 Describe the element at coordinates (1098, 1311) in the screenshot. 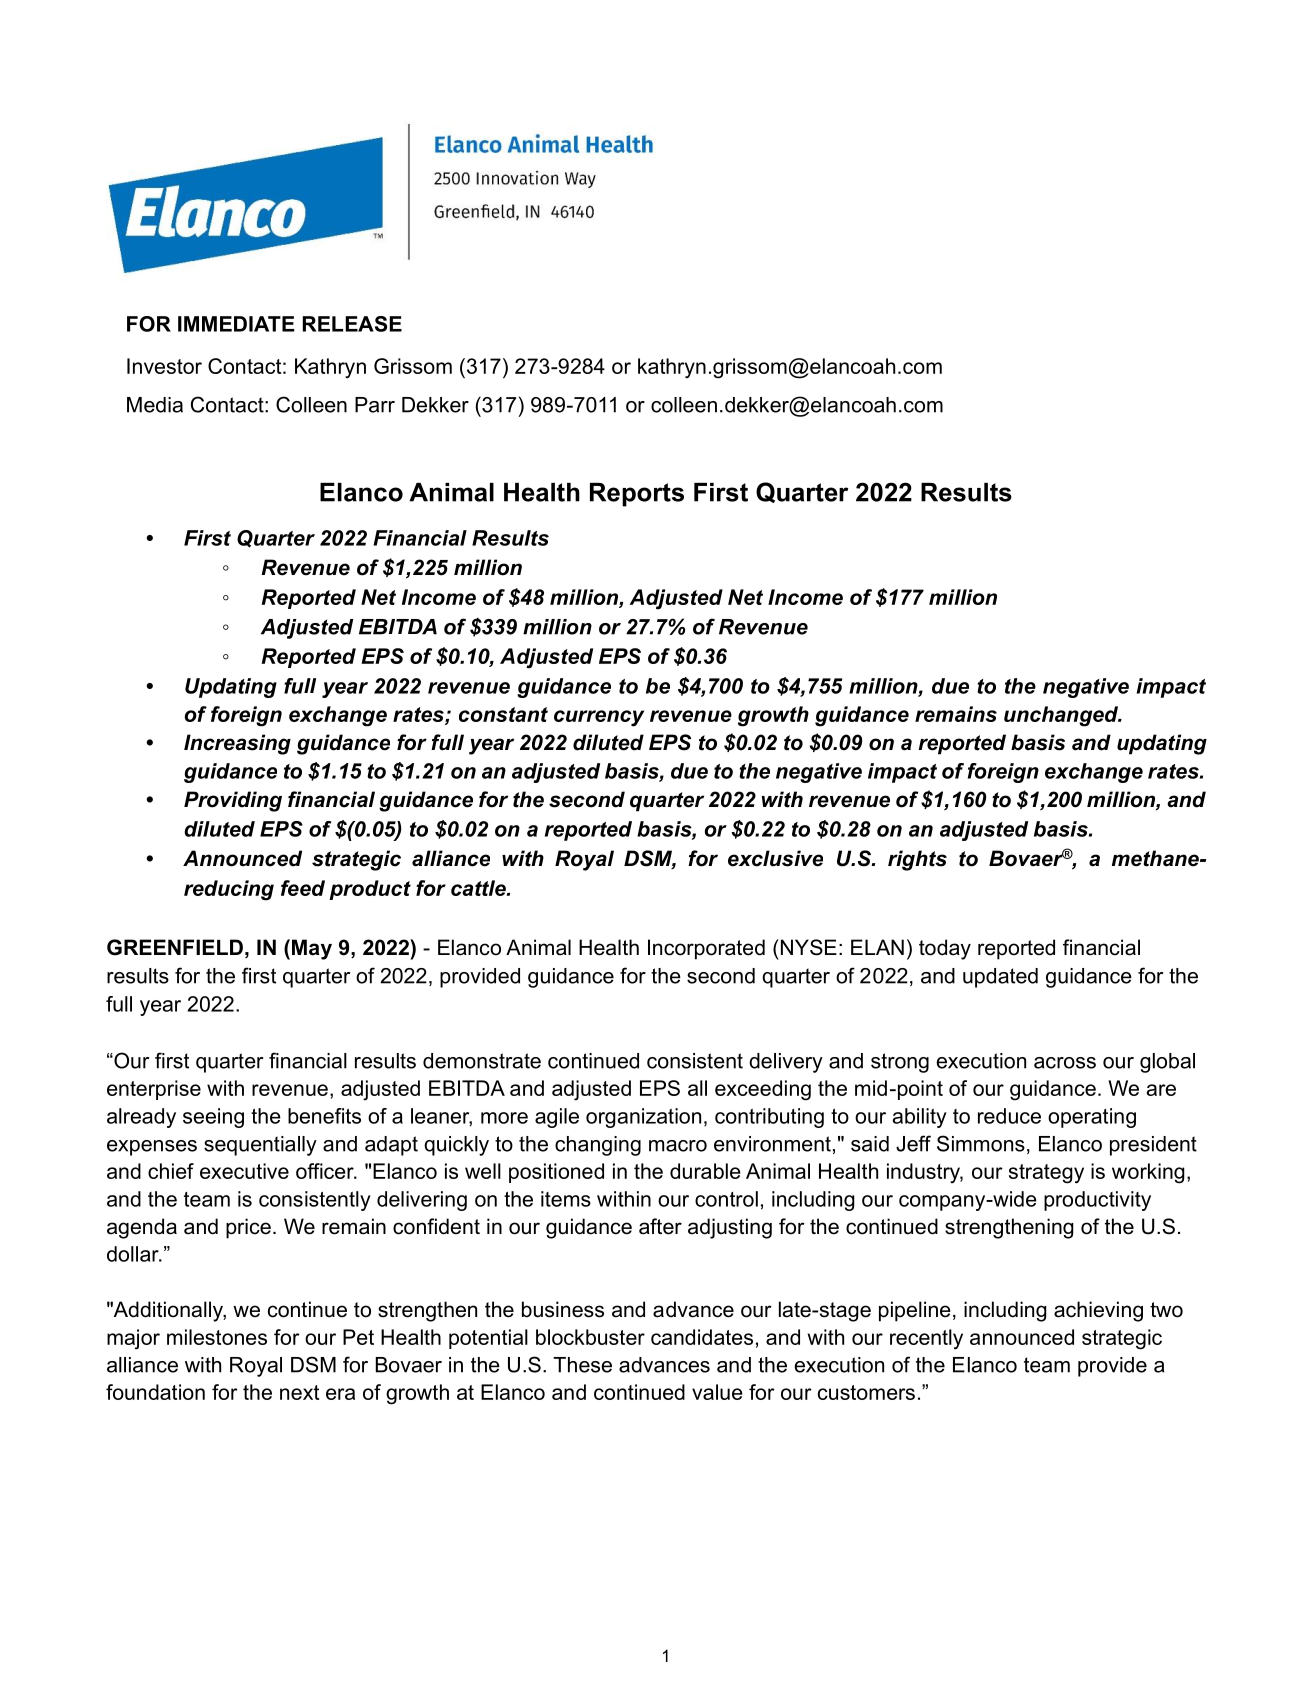

I see `achieving` at that location.
